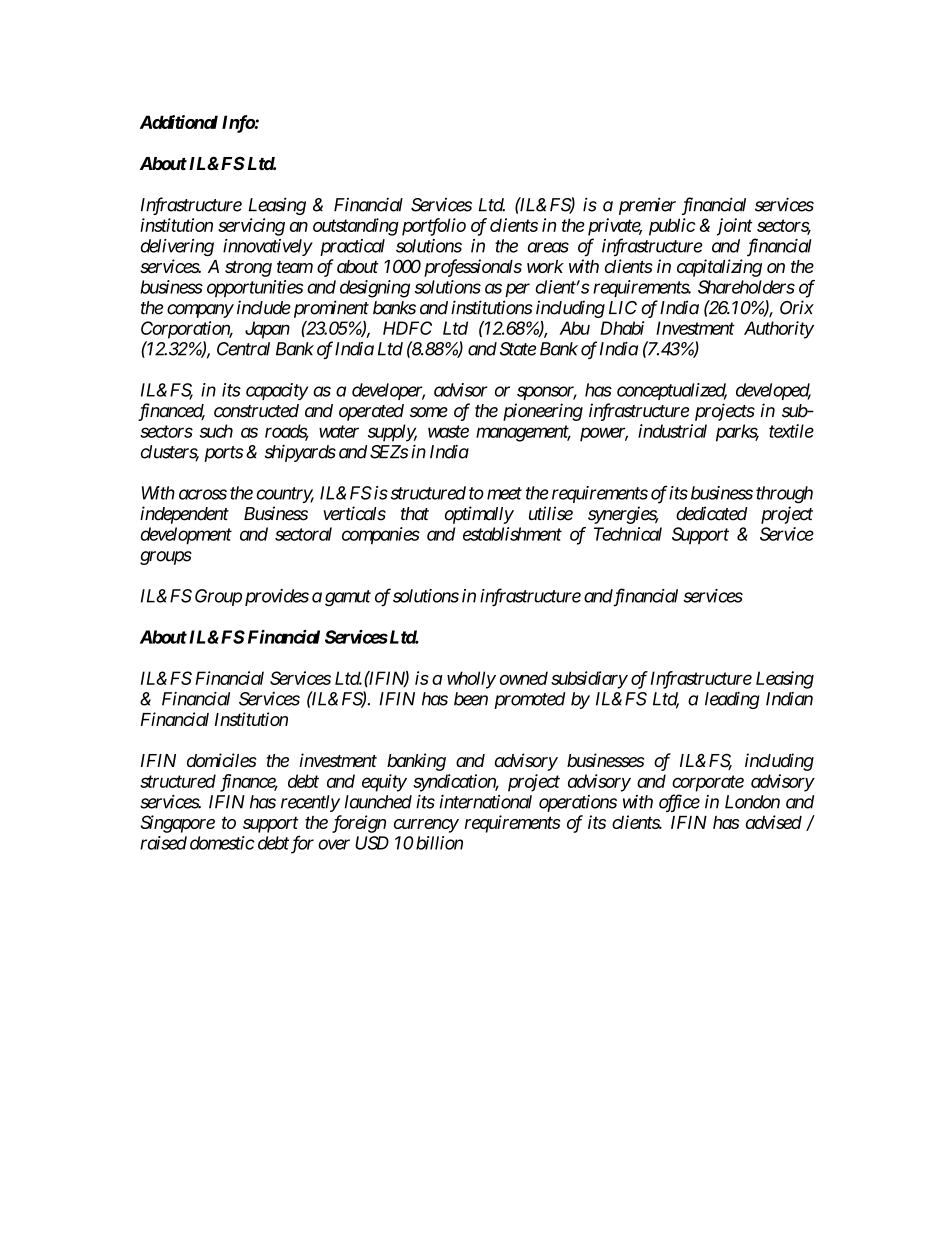 The width and height of the page is (952, 1233). What do you see at coordinates (485, 802) in the page?
I see `international` at bounding box center [485, 802].
